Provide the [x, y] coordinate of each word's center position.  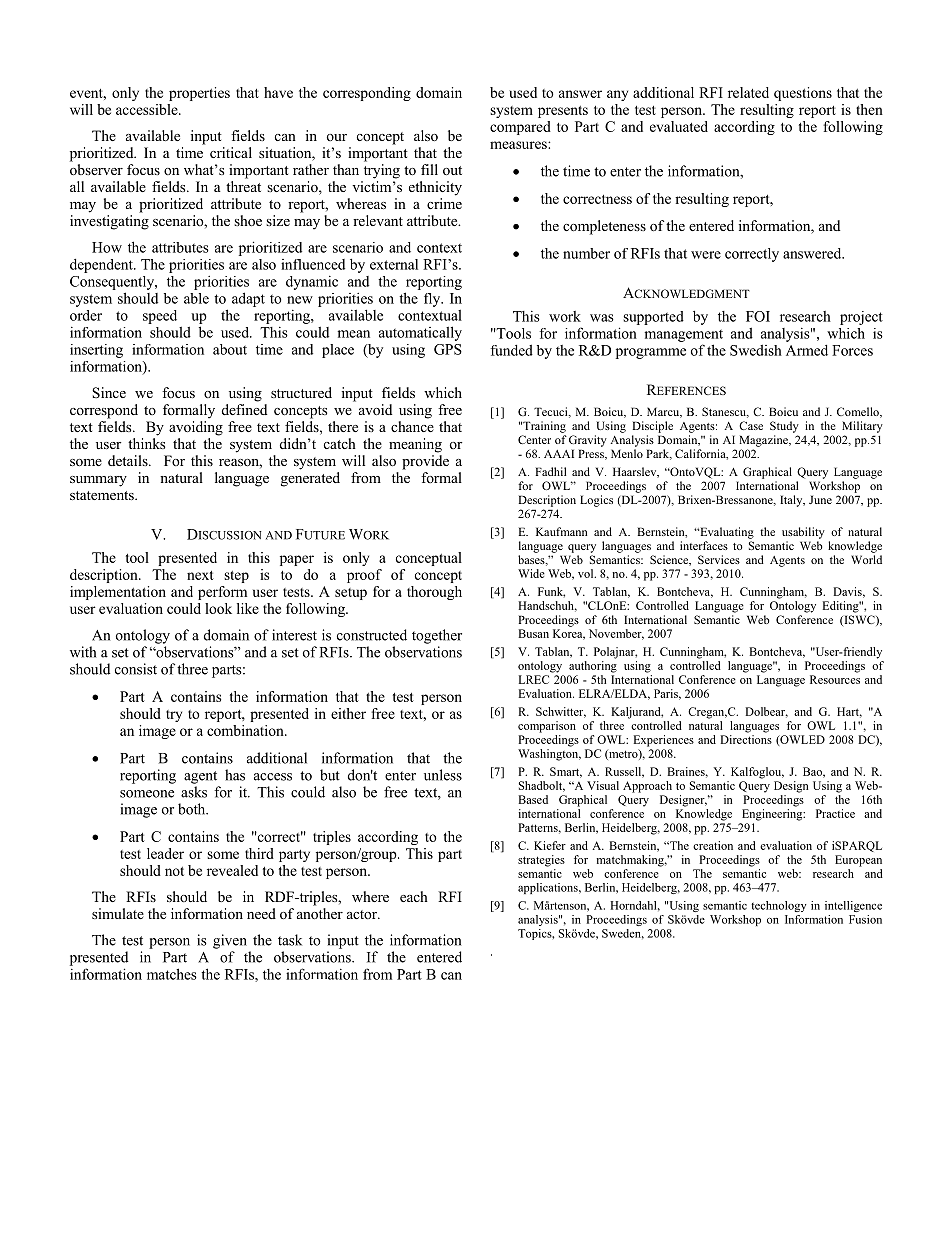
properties [199, 94]
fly [433, 300]
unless [443, 775]
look [218, 608]
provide [425, 462]
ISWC [859, 620]
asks [194, 792]
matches [172, 974]
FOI [758, 316]
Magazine [764, 441]
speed [160, 317]
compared [520, 128]
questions [803, 94]
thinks [146, 443]
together [437, 636]
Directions [746, 739]
